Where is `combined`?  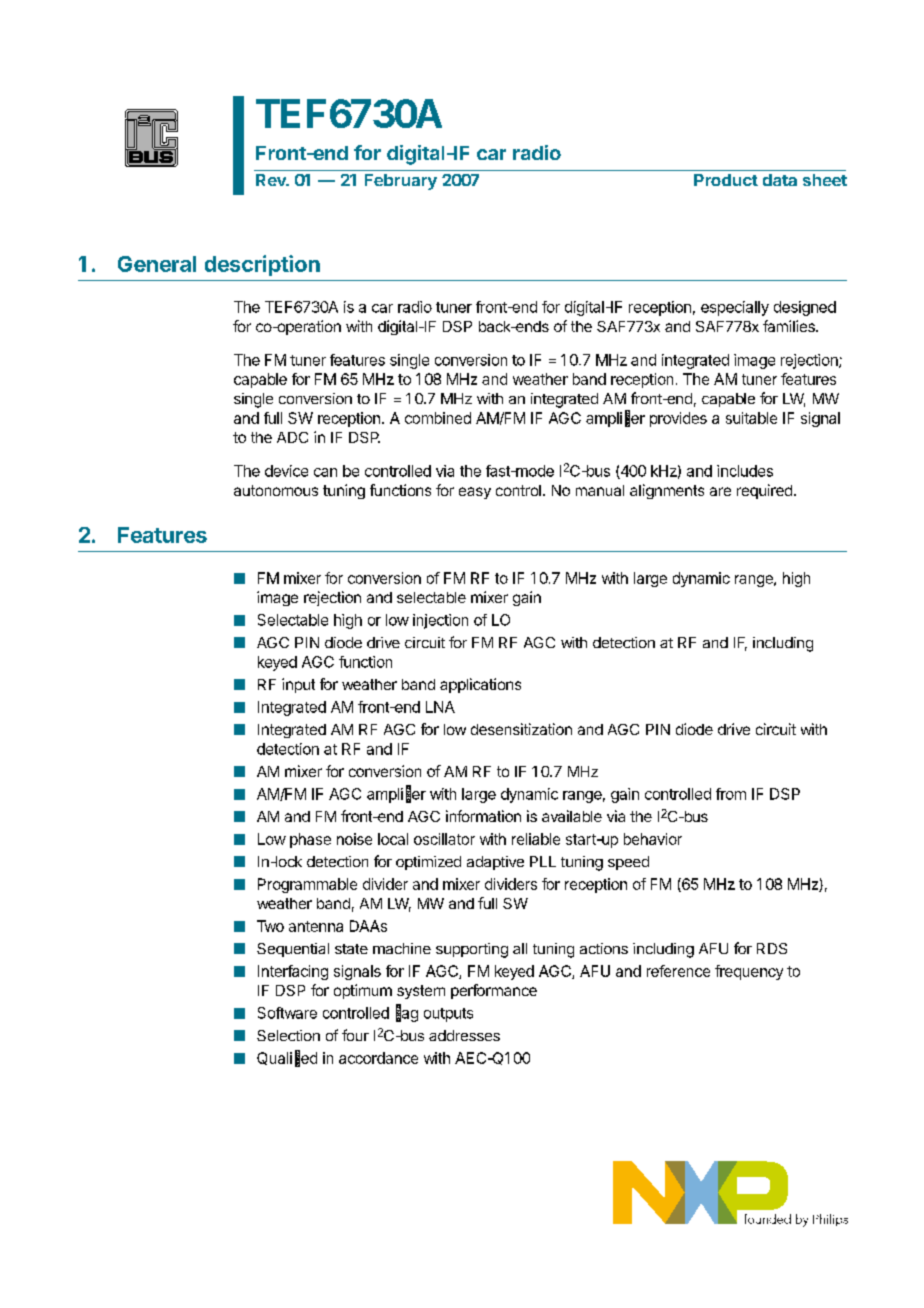
combined is located at coordinates (438, 418).
